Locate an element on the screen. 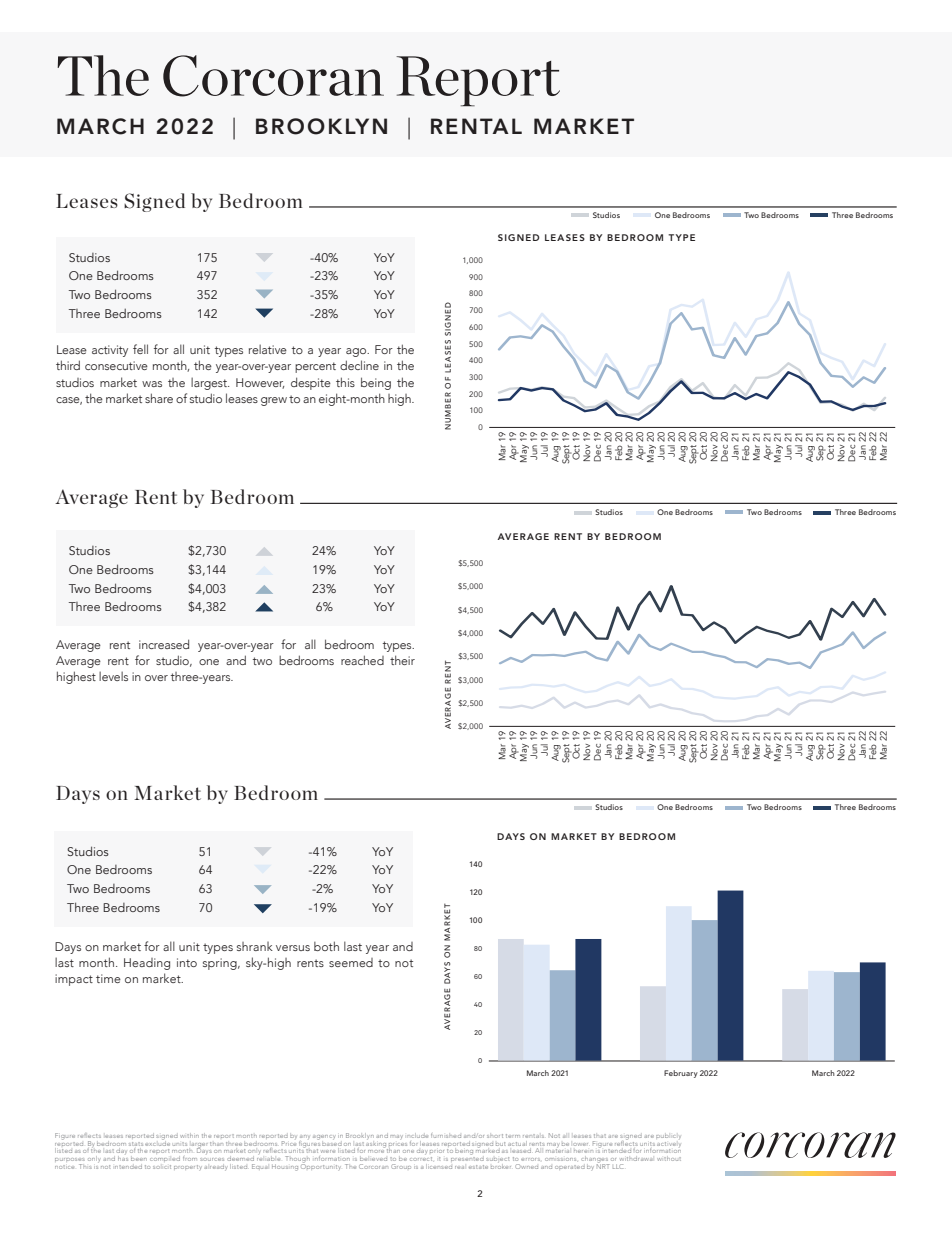  versus is located at coordinates (293, 948).
